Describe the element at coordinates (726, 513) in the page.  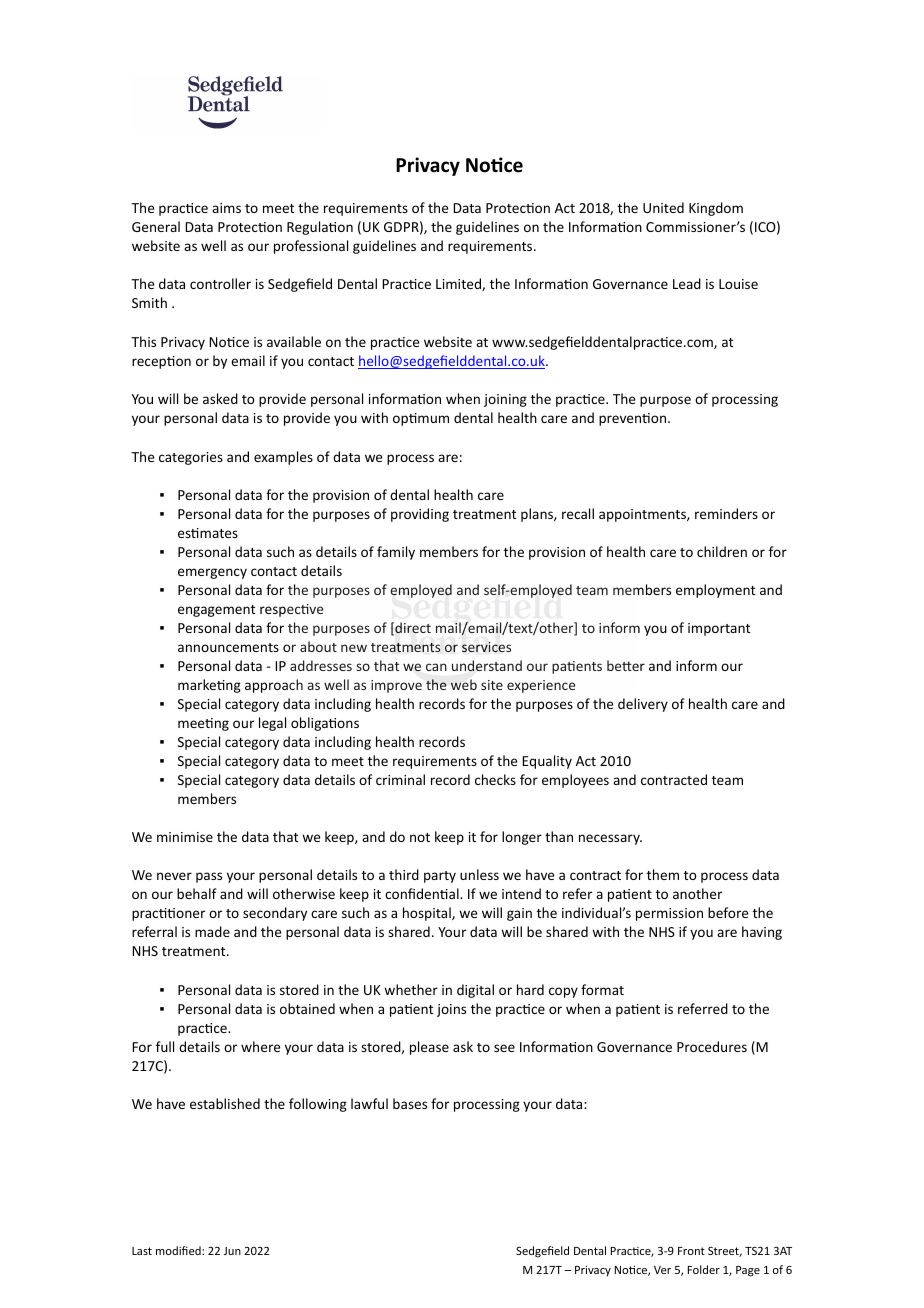
I see `reminders` at that location.
